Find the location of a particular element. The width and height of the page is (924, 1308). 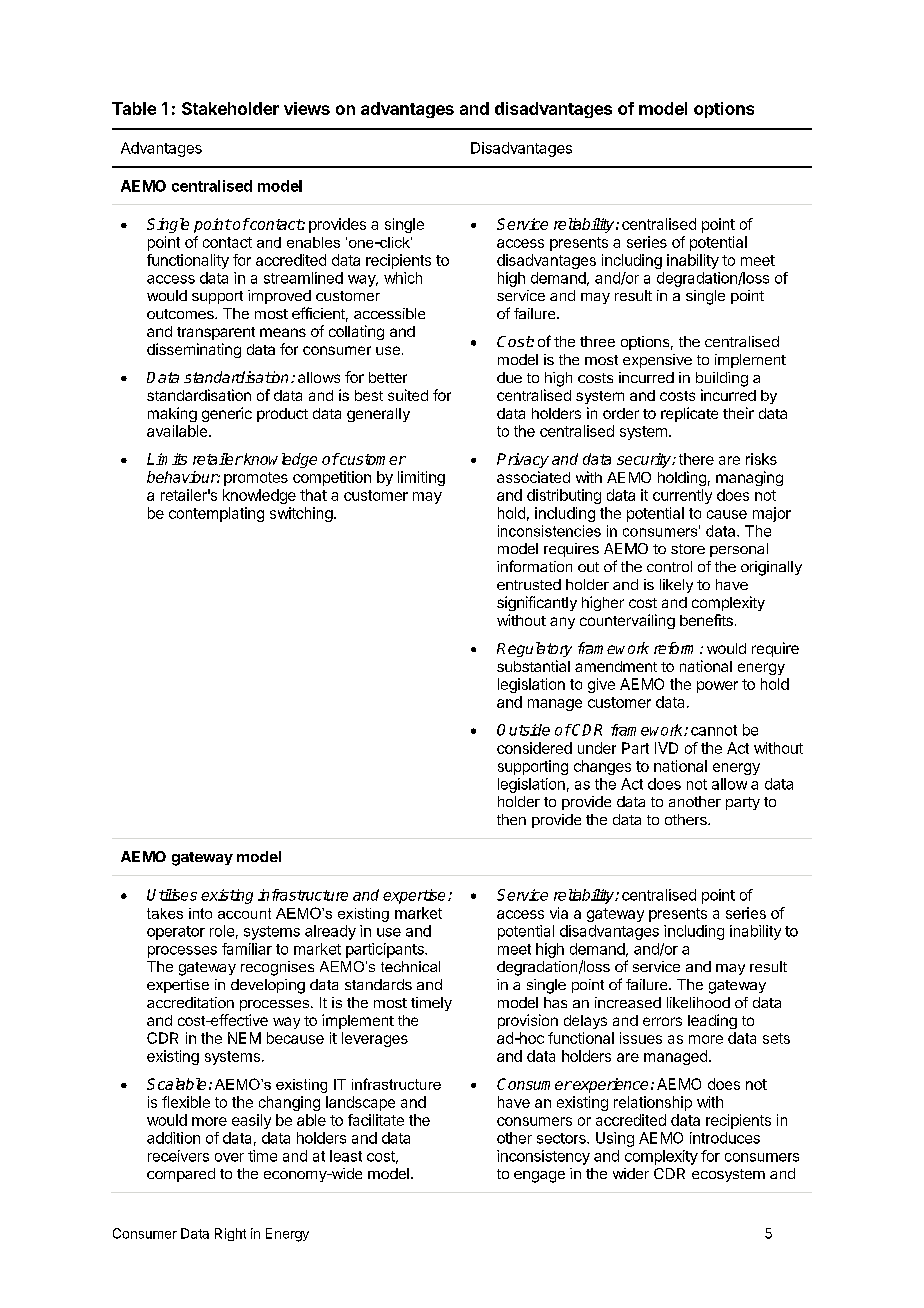

three is located at coordinates (597, 341).
